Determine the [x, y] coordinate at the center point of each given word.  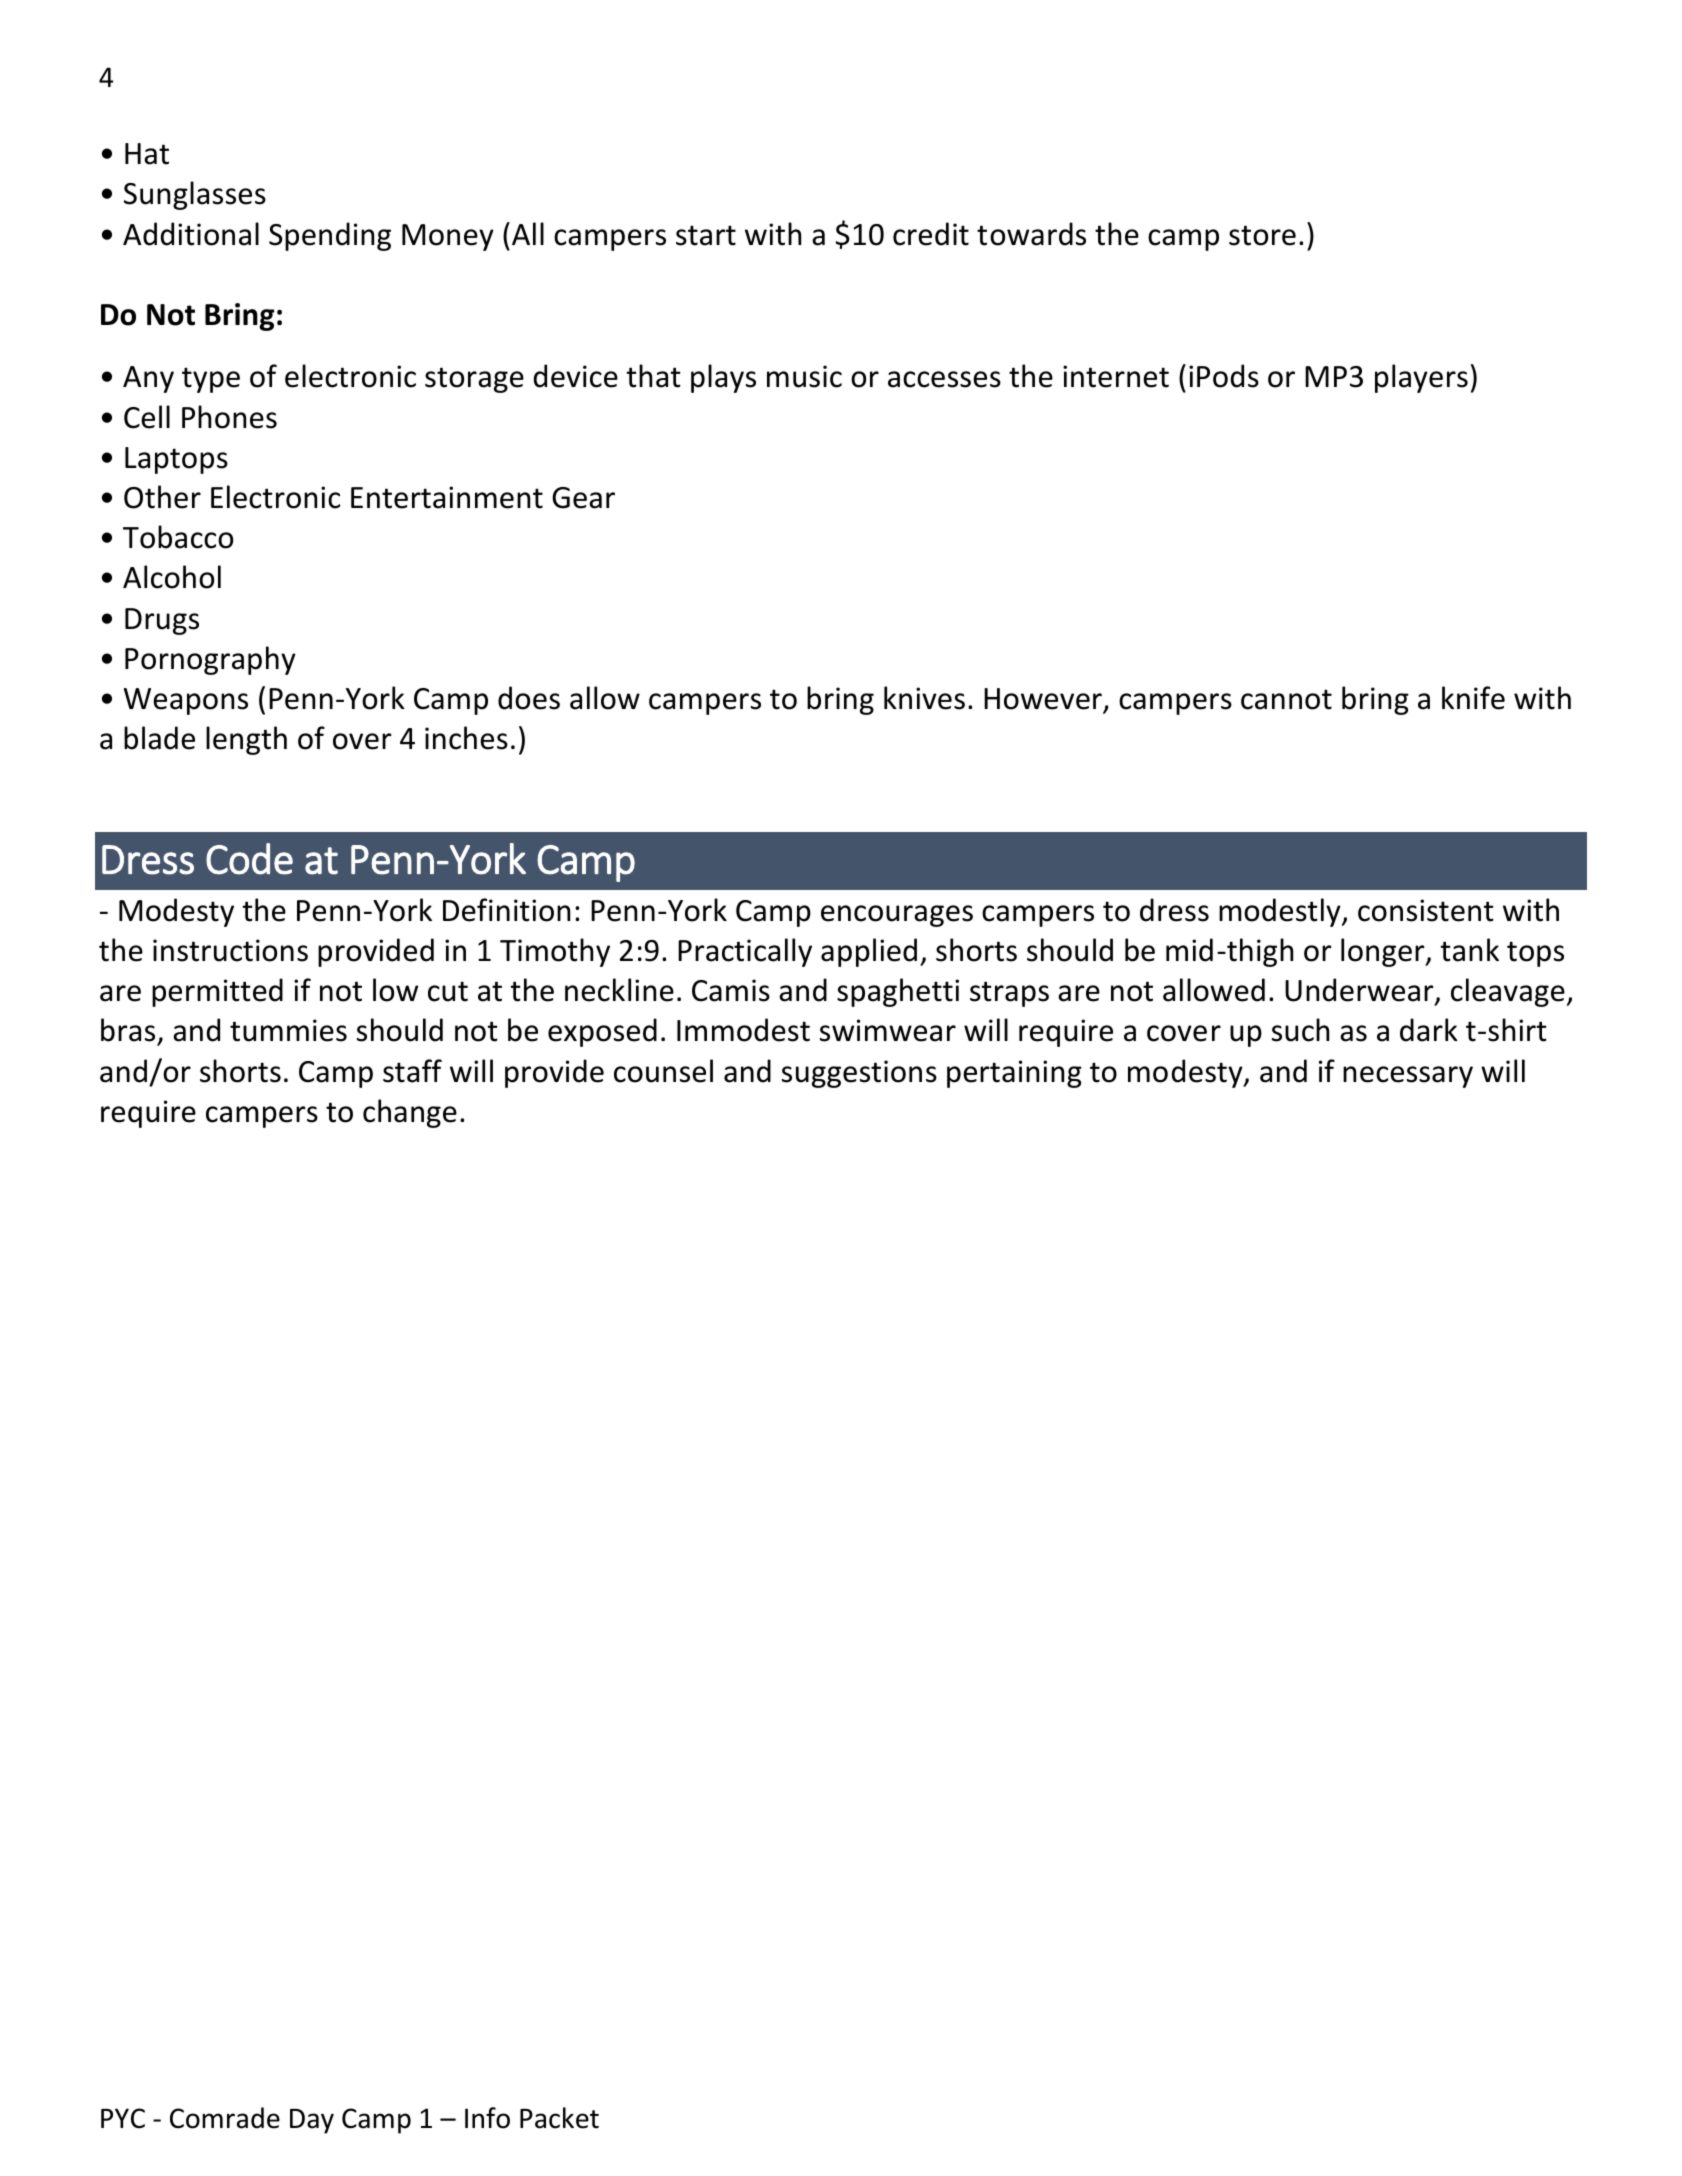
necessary [1408, 1077]
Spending [330, 236]
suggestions [859, 1074]
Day [312, 2121]
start [706, 235]
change [410, 1113]
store [1262, 235]
